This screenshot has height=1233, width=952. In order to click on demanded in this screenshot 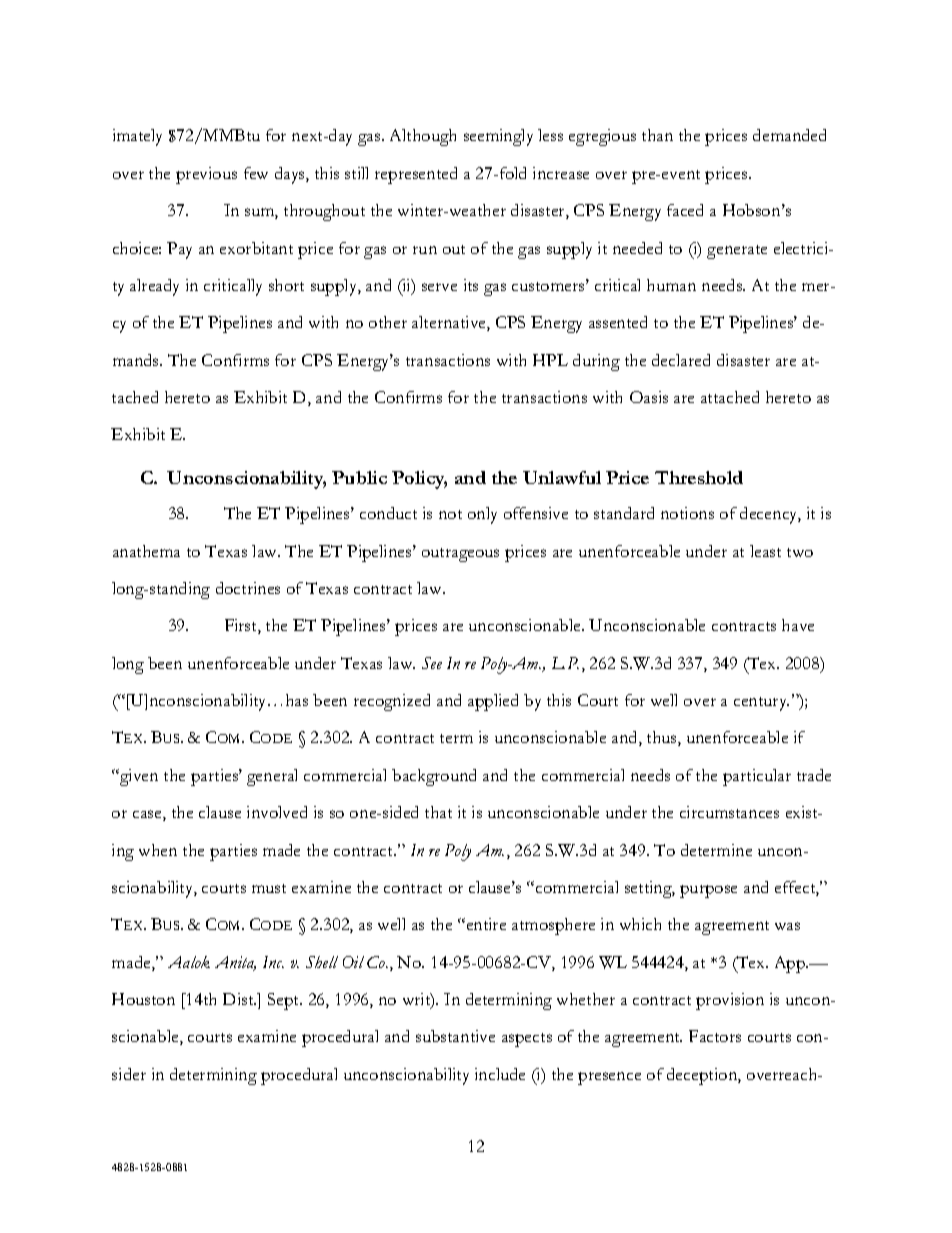, I will do `click(789, 135)`.
